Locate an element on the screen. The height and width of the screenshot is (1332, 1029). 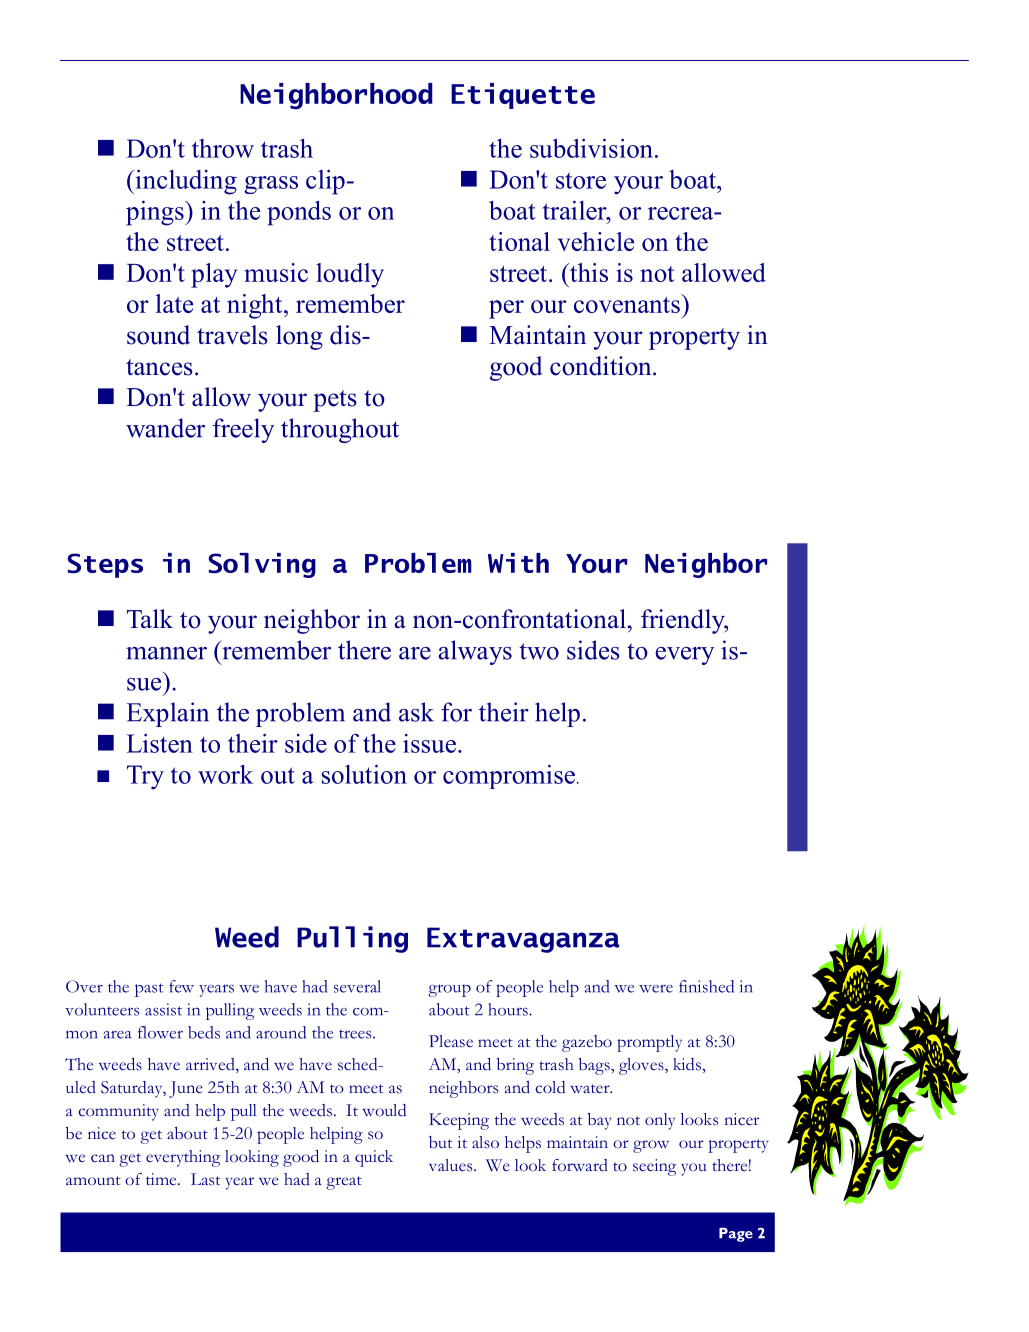
including is located at coordinates (185, 182).
